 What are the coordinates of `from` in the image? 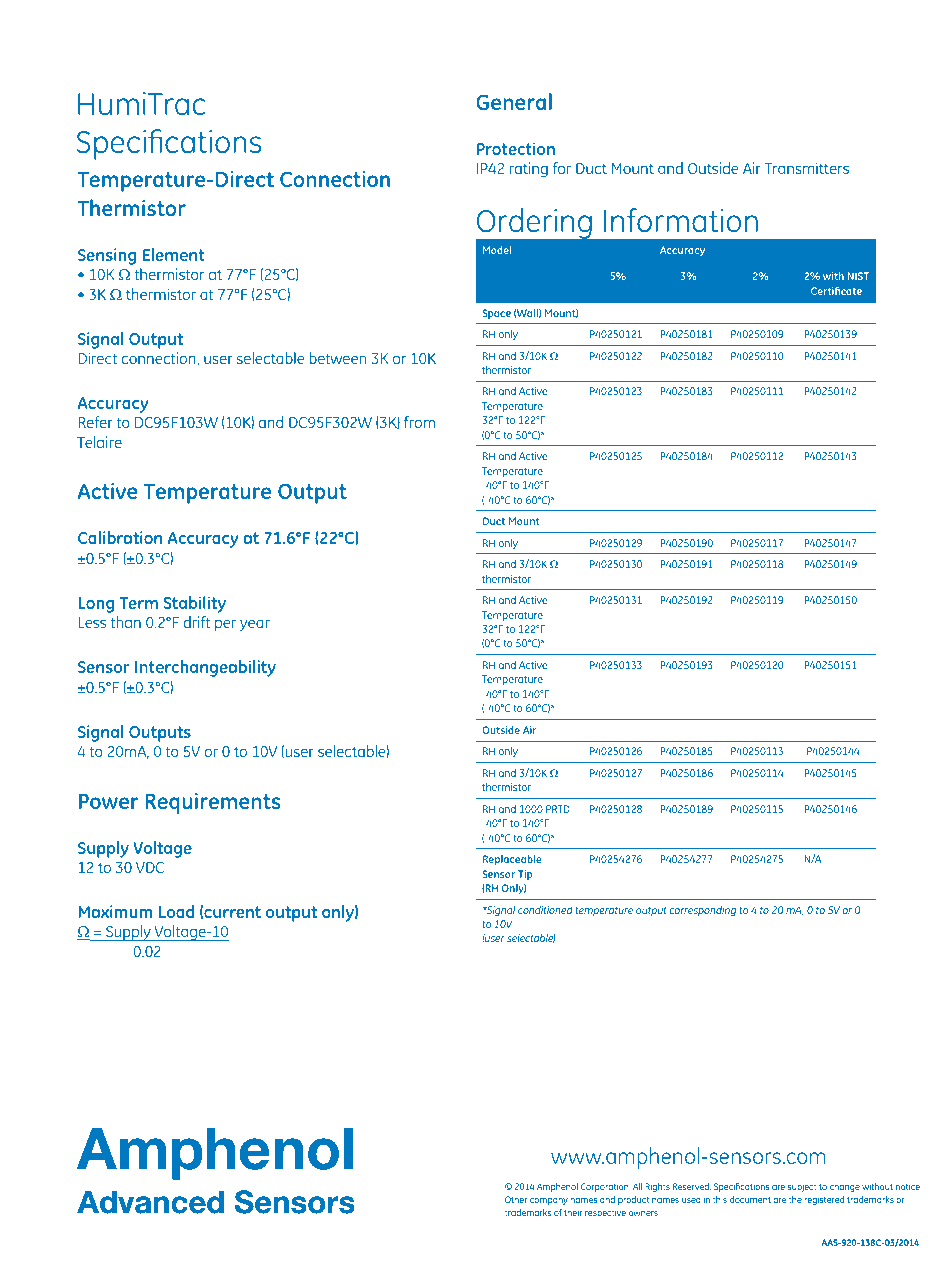 It's located at (419, 422).
